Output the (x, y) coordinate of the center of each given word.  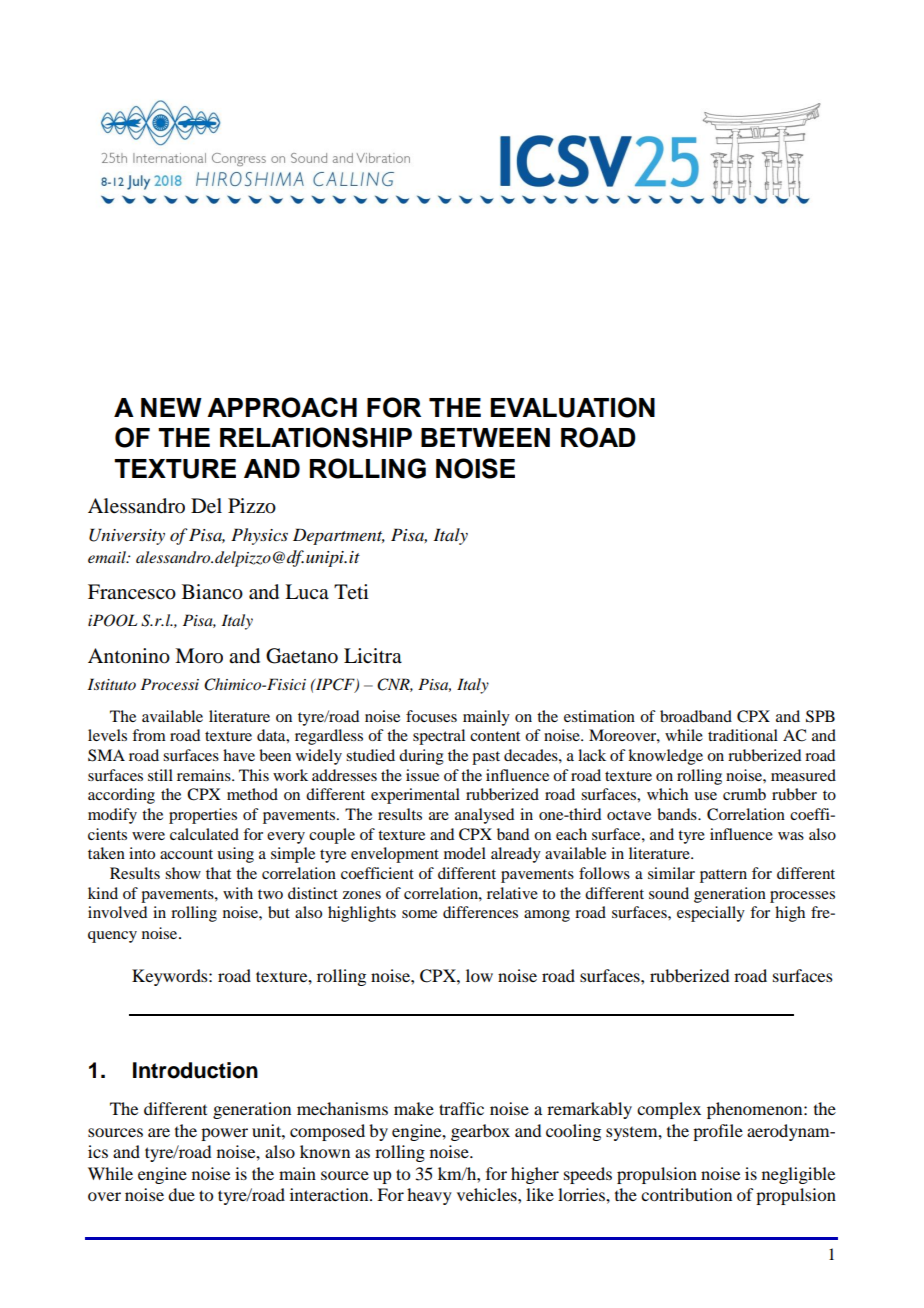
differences (480, 912)
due (181, 1194)
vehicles (488, 1194)
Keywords (171, 977)
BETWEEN (485, 437)
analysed (484, 816)
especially (711, 914)
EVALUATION (572, 407)
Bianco (212, 592)
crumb (744, 794)
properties (203, 816)
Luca (307, 592)
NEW (171, 407)
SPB (820, 716)
